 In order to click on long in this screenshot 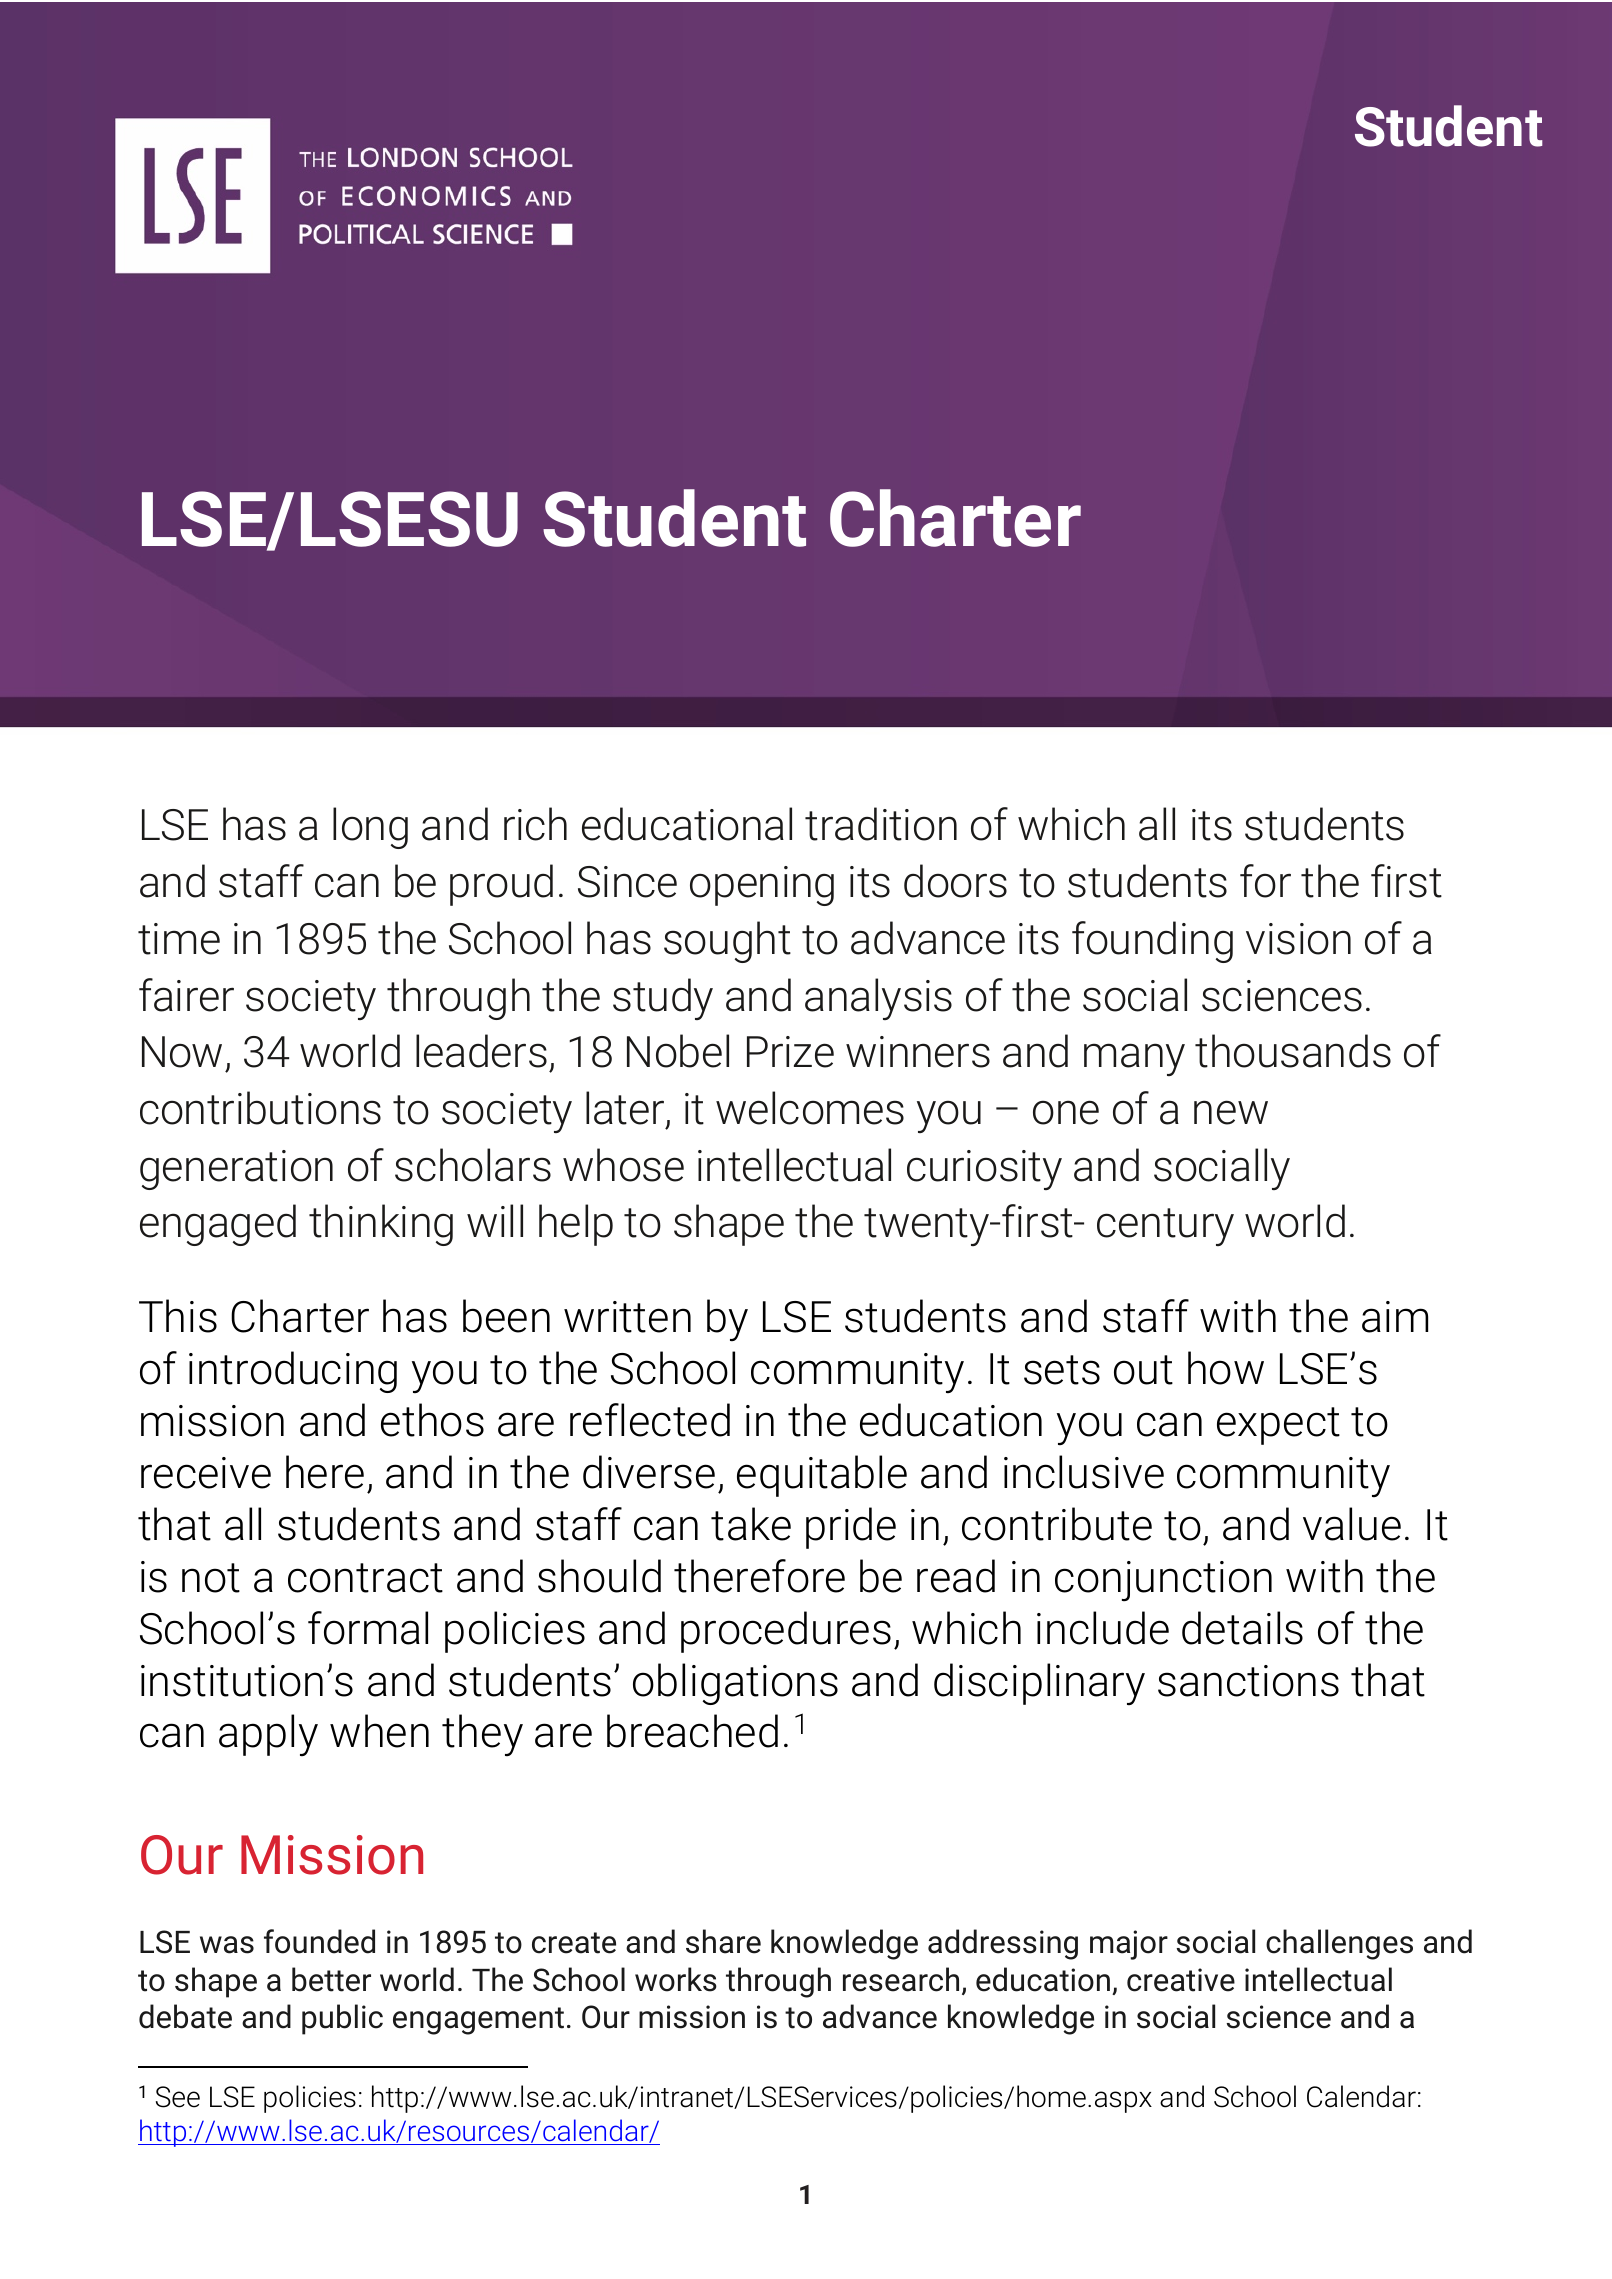, I will do `click(370, 828)`.
